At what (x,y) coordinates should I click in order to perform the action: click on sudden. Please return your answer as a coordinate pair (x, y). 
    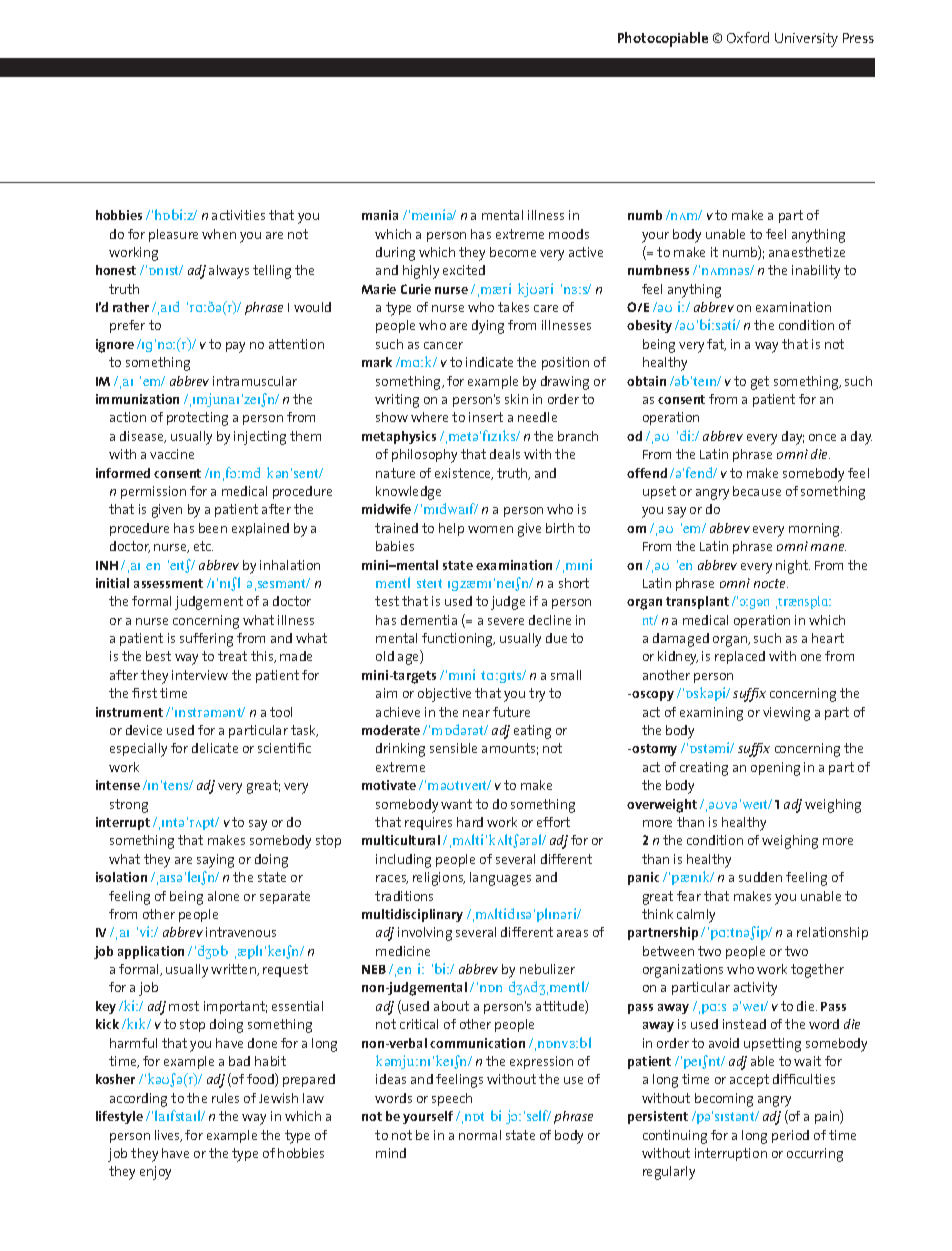
    Looking at the image, I should click on (760, 877).
